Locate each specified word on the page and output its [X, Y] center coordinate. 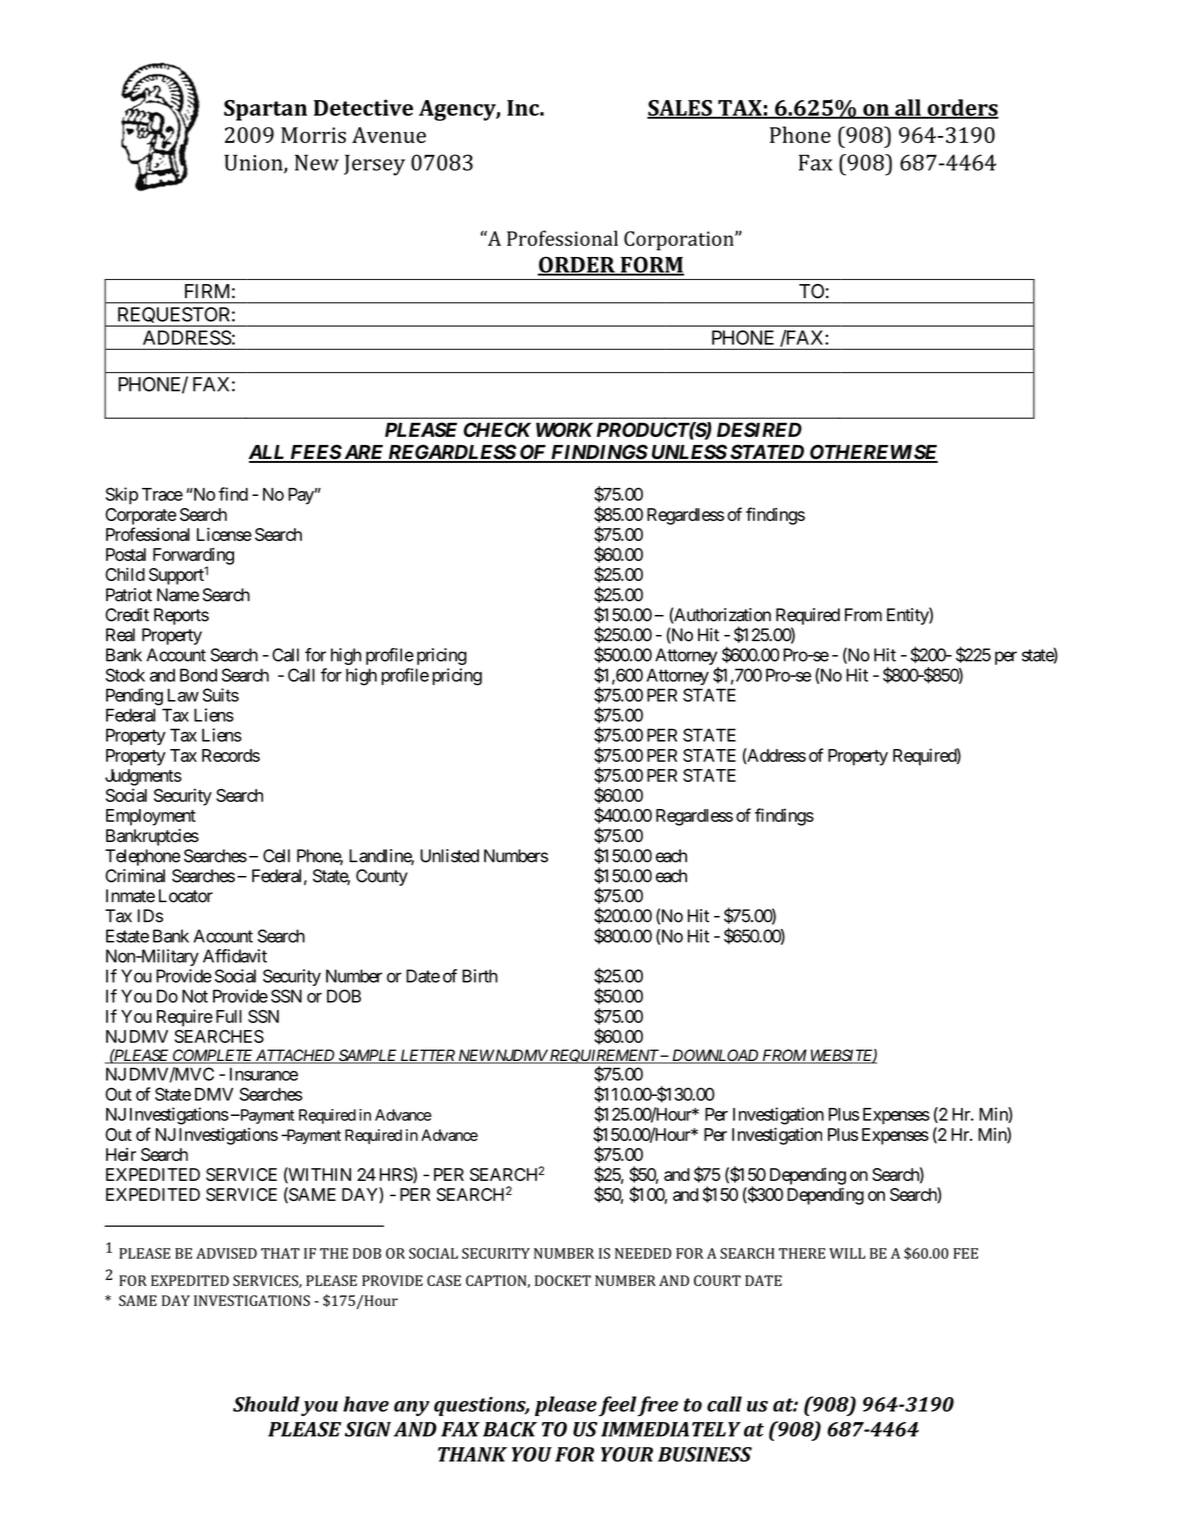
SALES [680, 109]
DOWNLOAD [715, 1056]
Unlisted [449, 856]
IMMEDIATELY [671, 1429]
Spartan [265, 110]
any [412, 1408]
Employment [151, 817]
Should [266, 1404]
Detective [363, 107]
